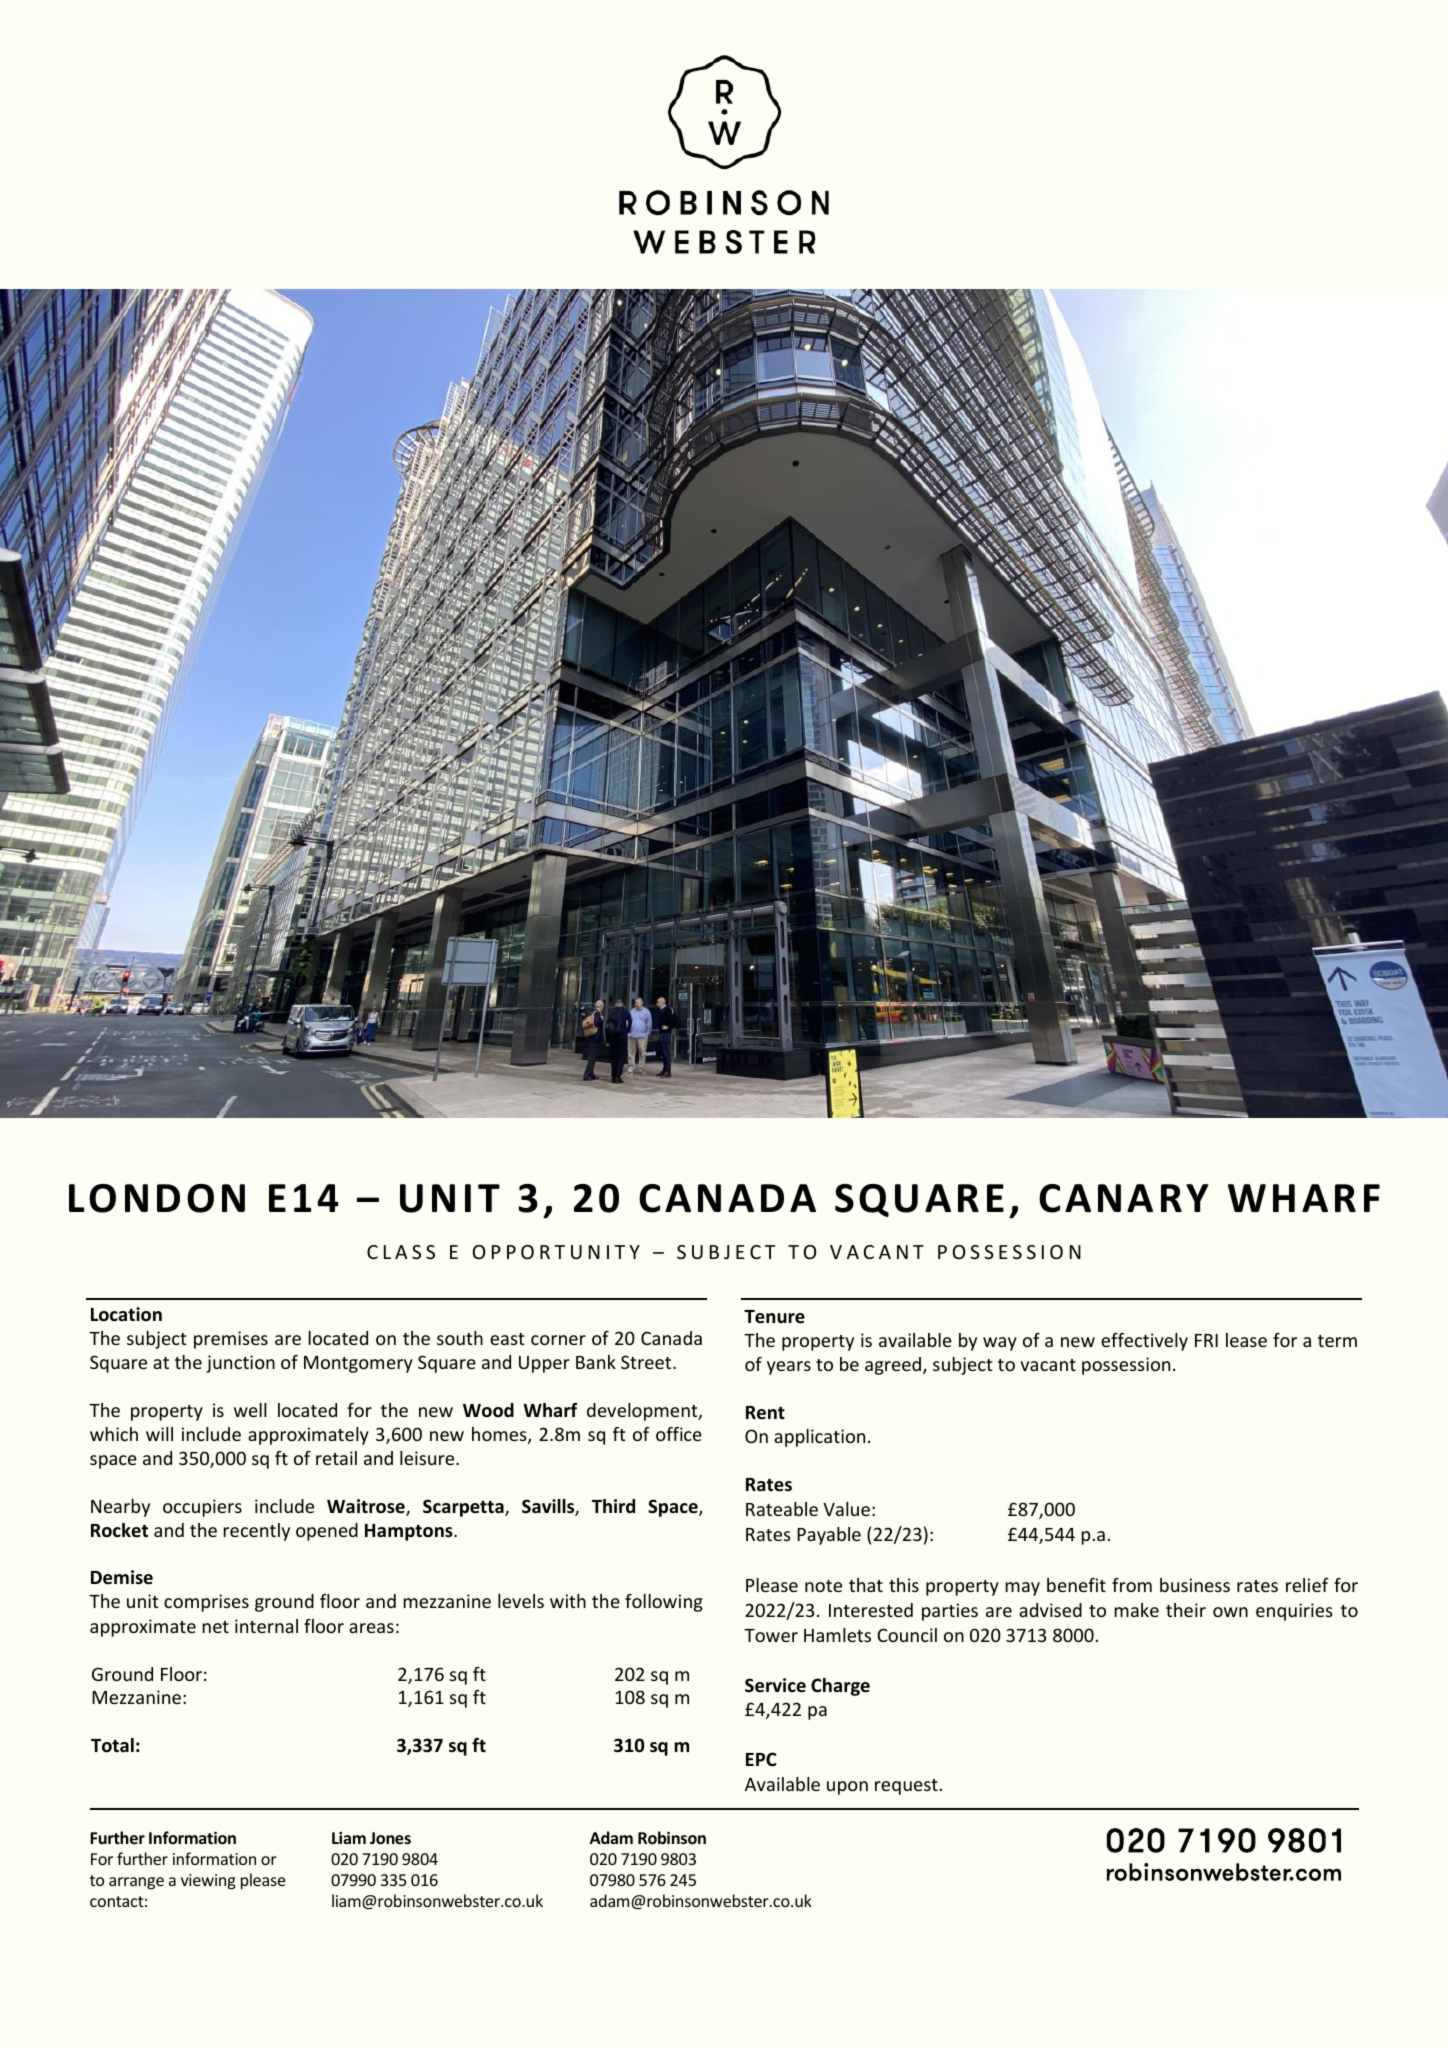 This screenshot has height=2048, width=1448. What do you see at coordinates (256, 1532) in the screenshot?
I see `recently` at bounding box center [256, 1532].
